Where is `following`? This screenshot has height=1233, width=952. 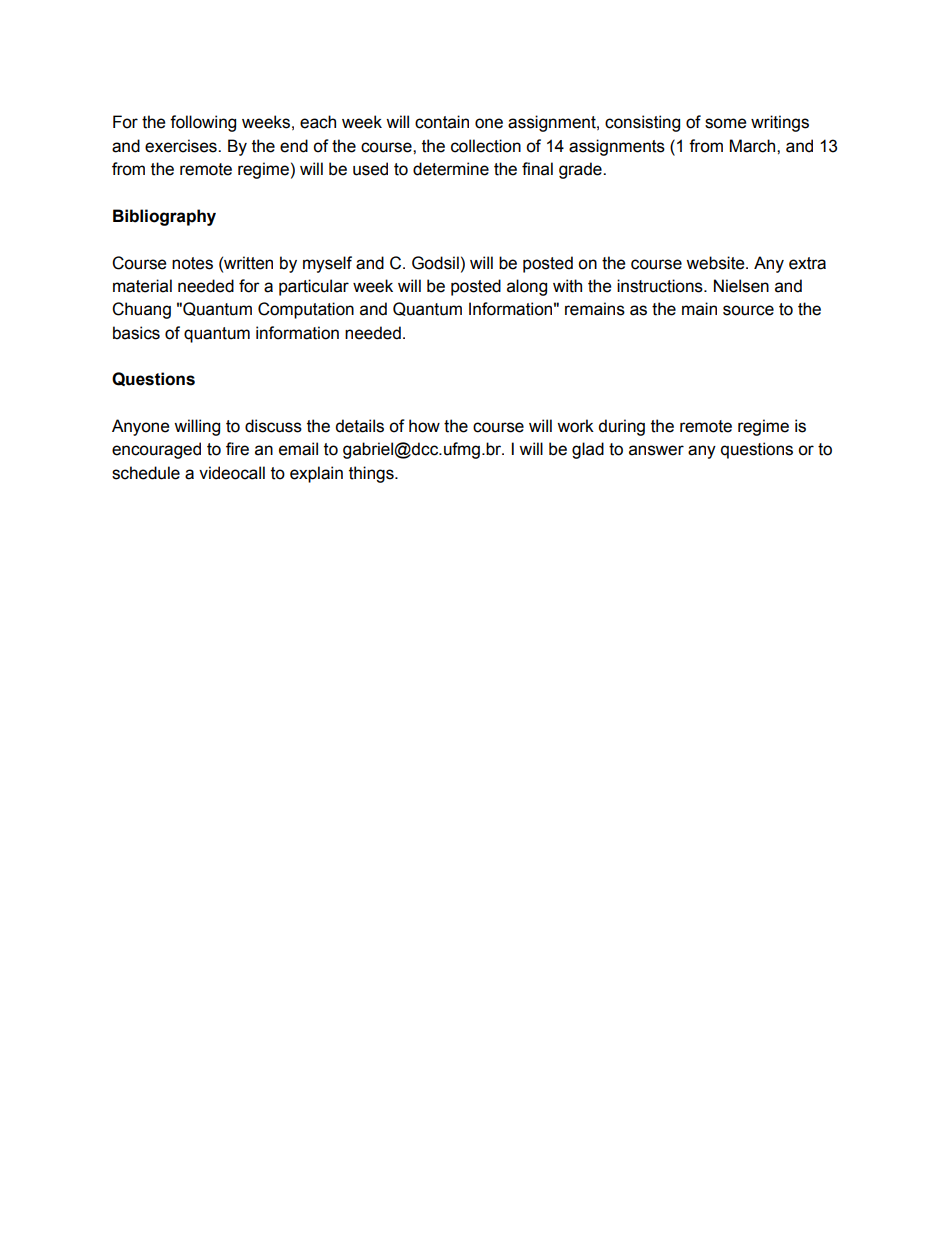
following is located at coordinates (203, 123).
